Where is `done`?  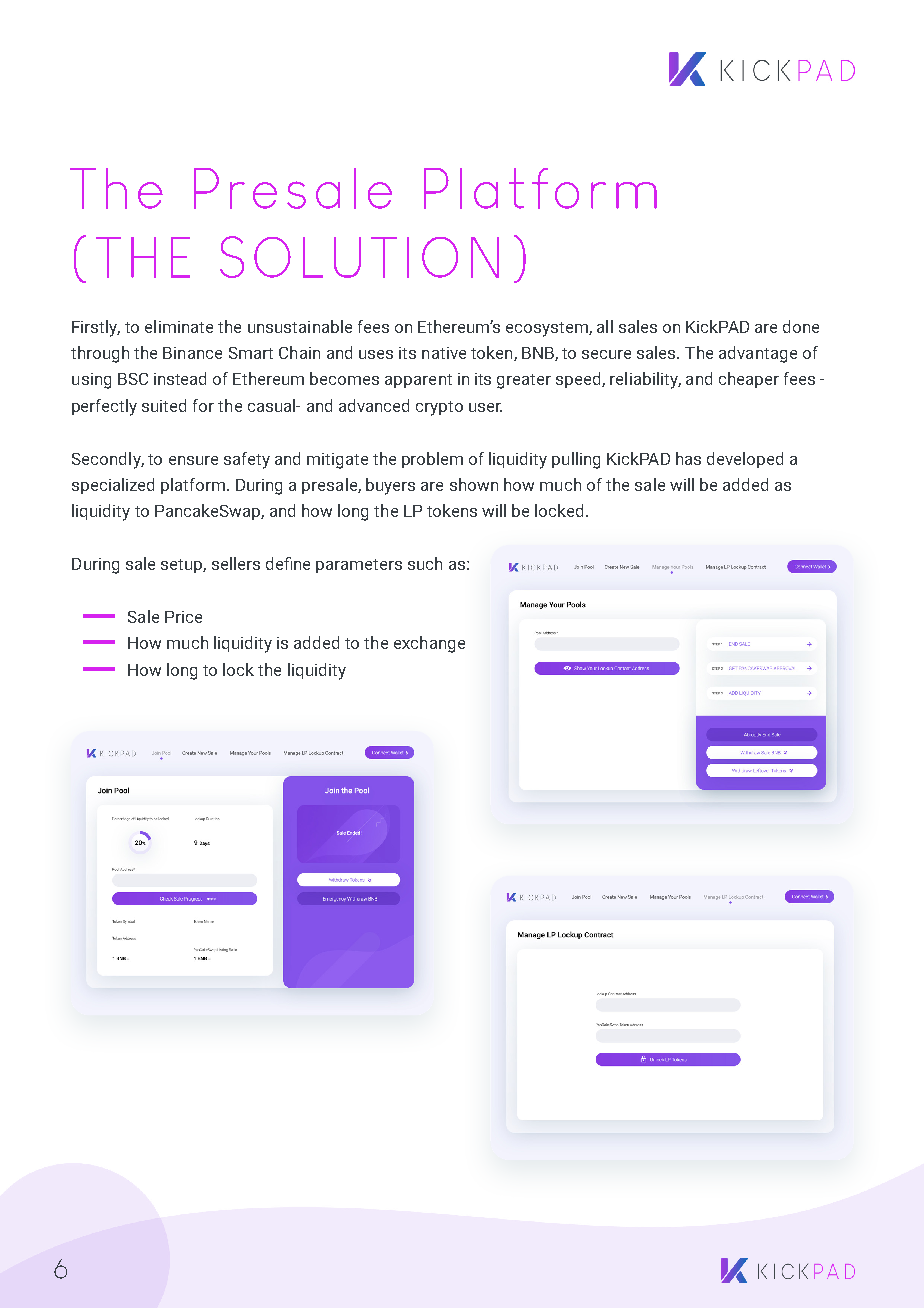 done is located at coordinates (801, 326).
